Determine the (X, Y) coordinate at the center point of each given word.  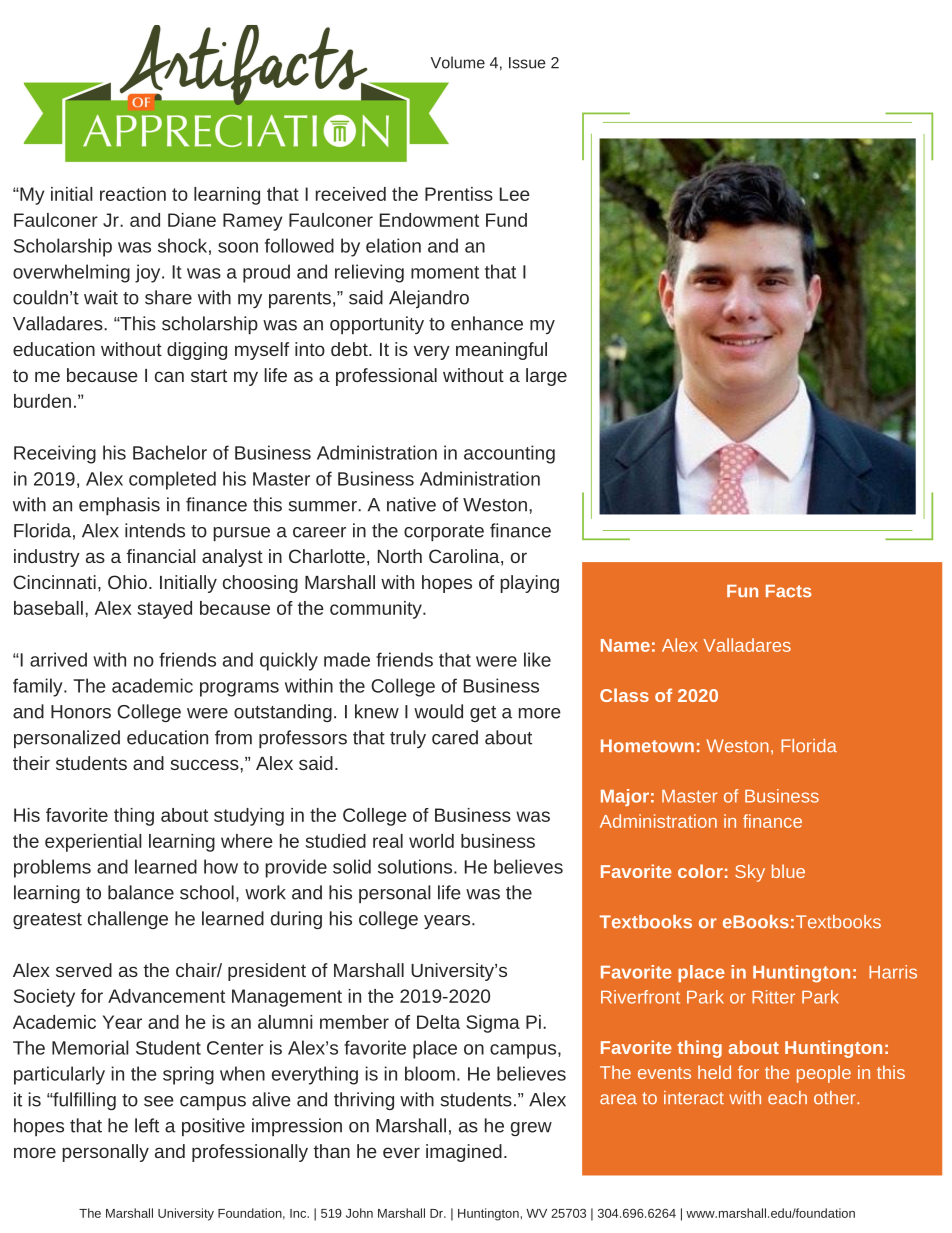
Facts (789, 591)
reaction (133, 194)
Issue (527, 63)
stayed (164, 610)
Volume (458, 62)
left (147, 1125)
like (537, 659)
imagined (464, 1153)
